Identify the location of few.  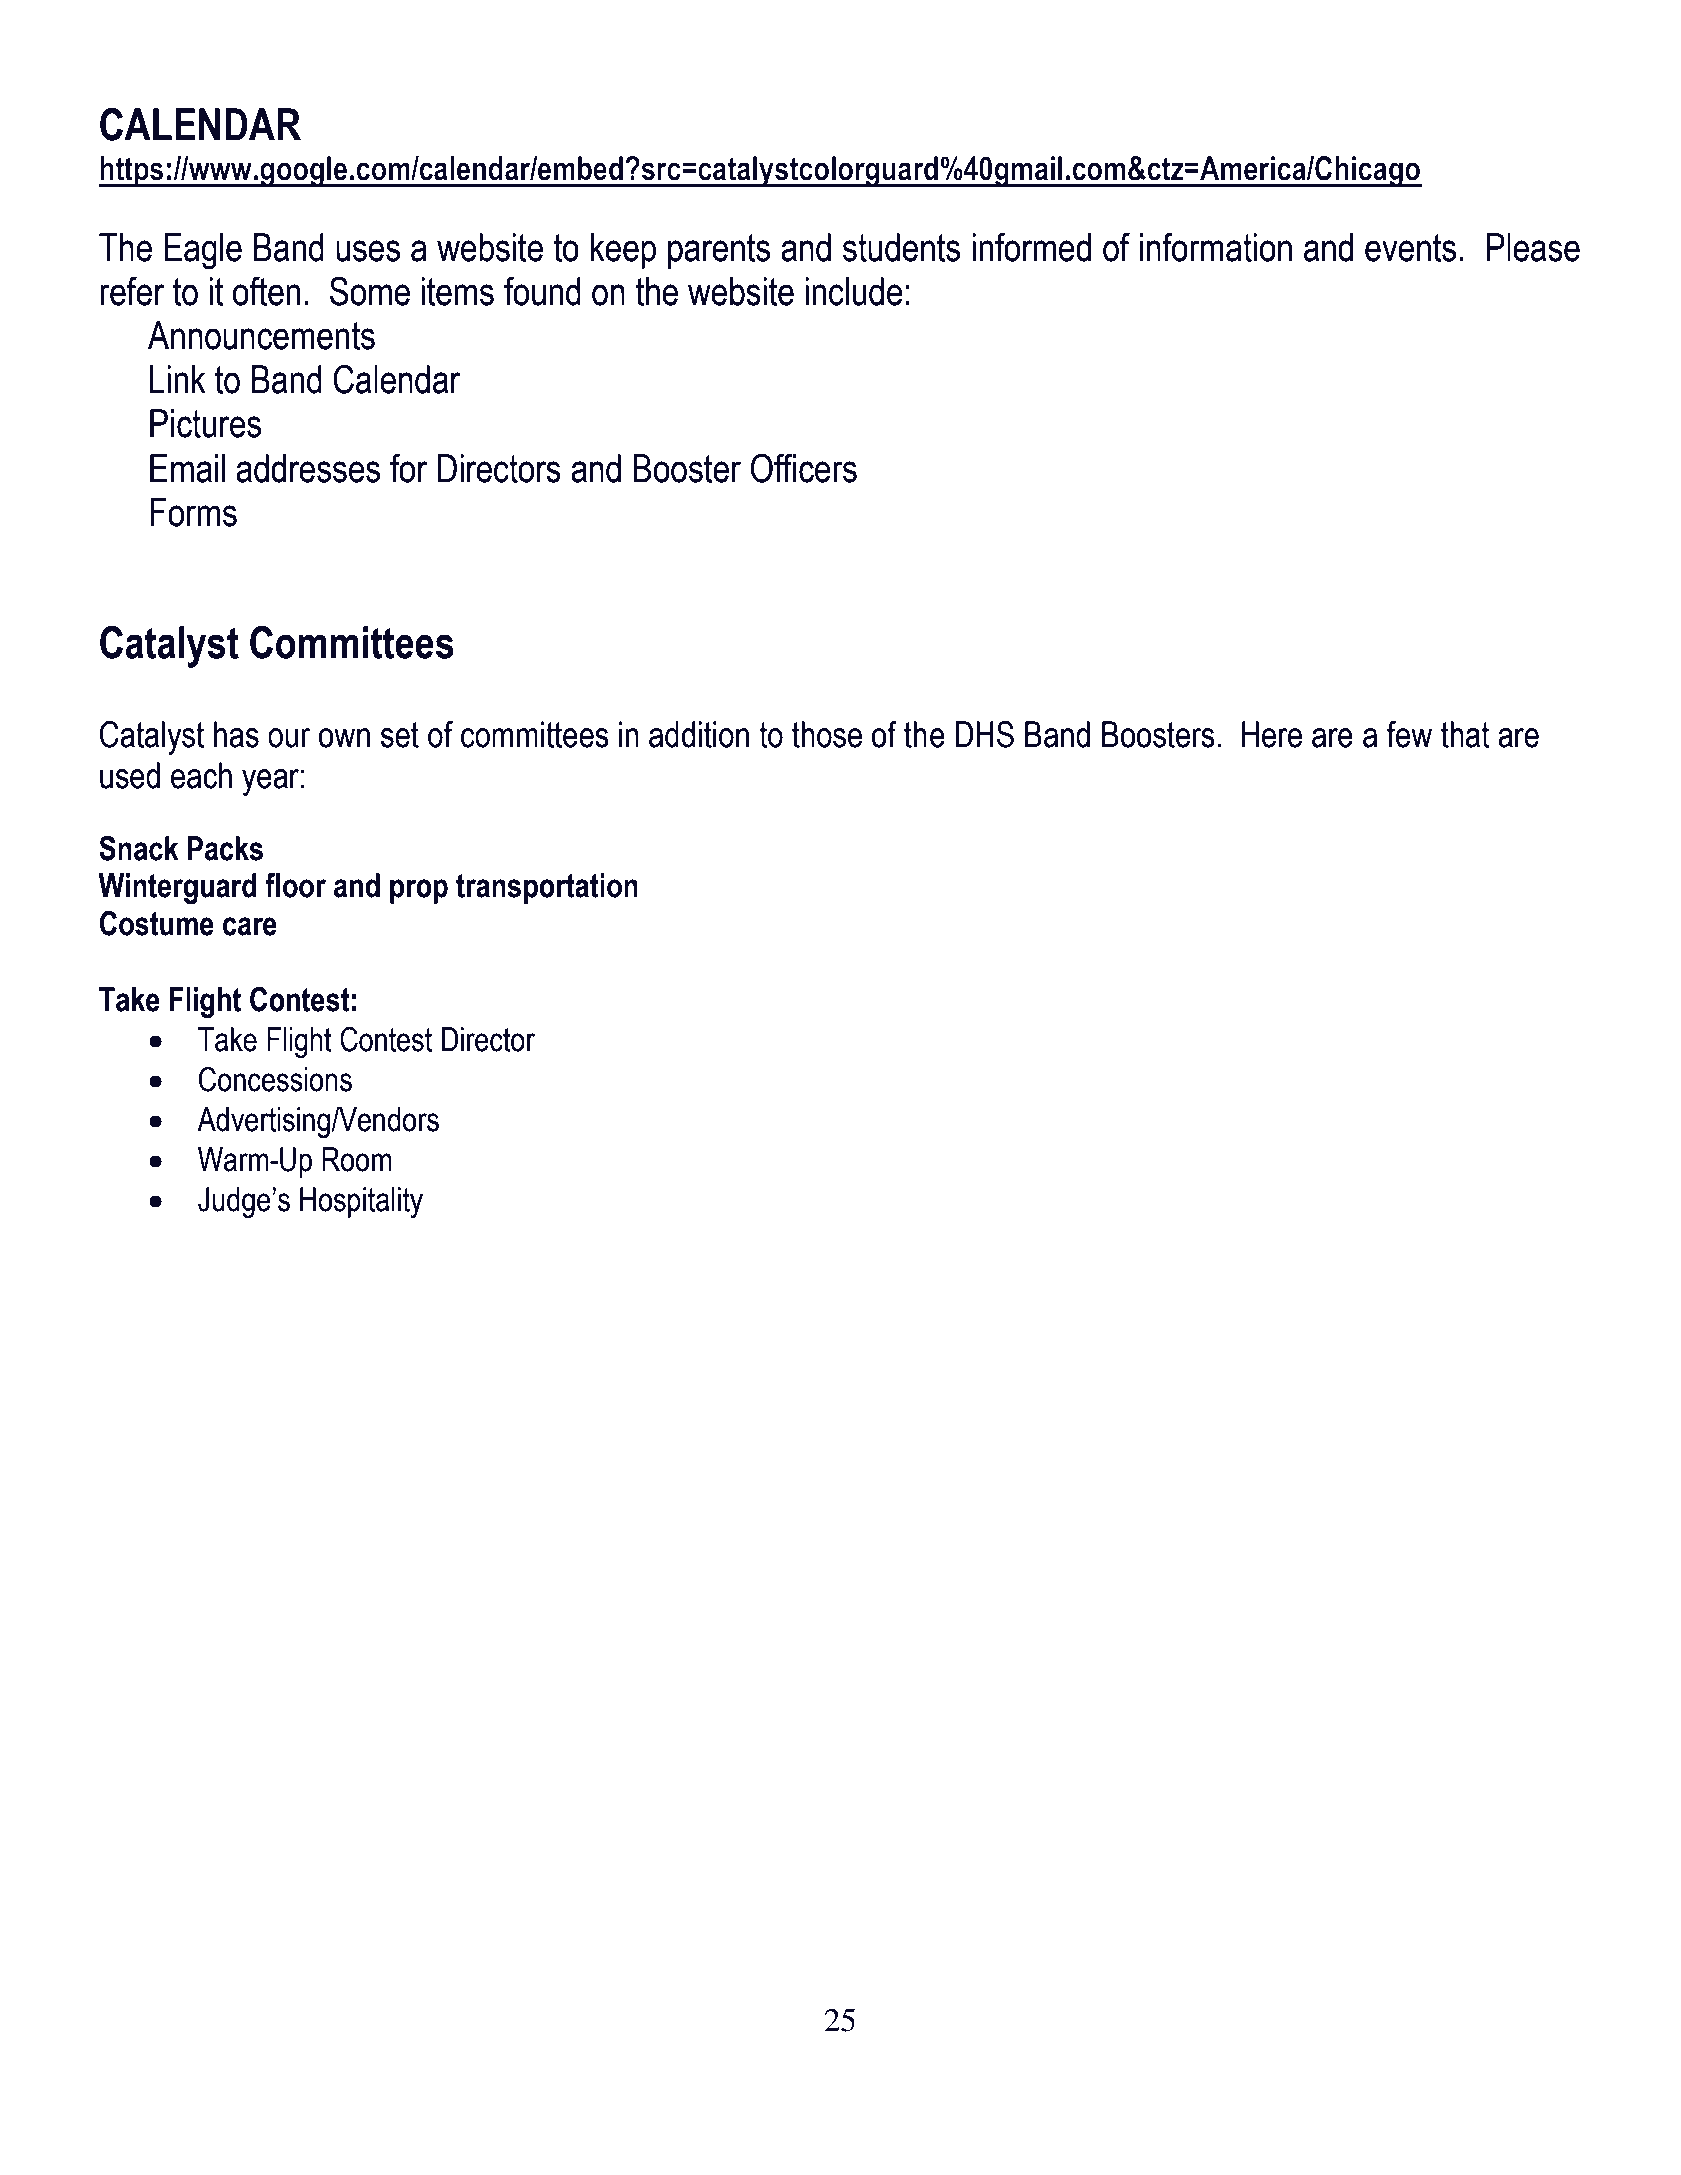
(1409, 734).
